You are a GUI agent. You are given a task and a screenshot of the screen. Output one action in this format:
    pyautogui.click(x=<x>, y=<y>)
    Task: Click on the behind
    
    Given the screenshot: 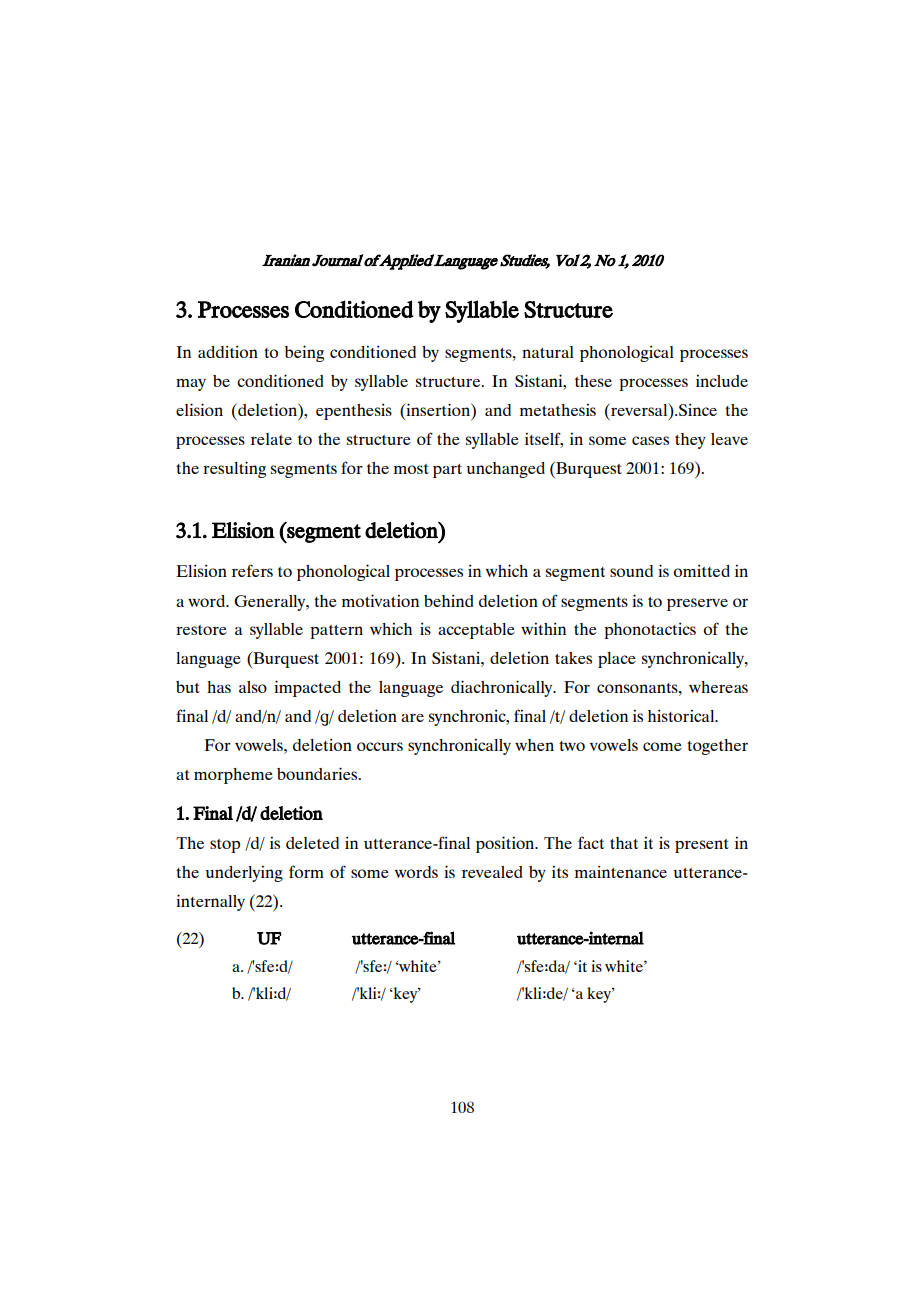 What is the action you would take?
    pyautogui.click(x=449, y=600)
